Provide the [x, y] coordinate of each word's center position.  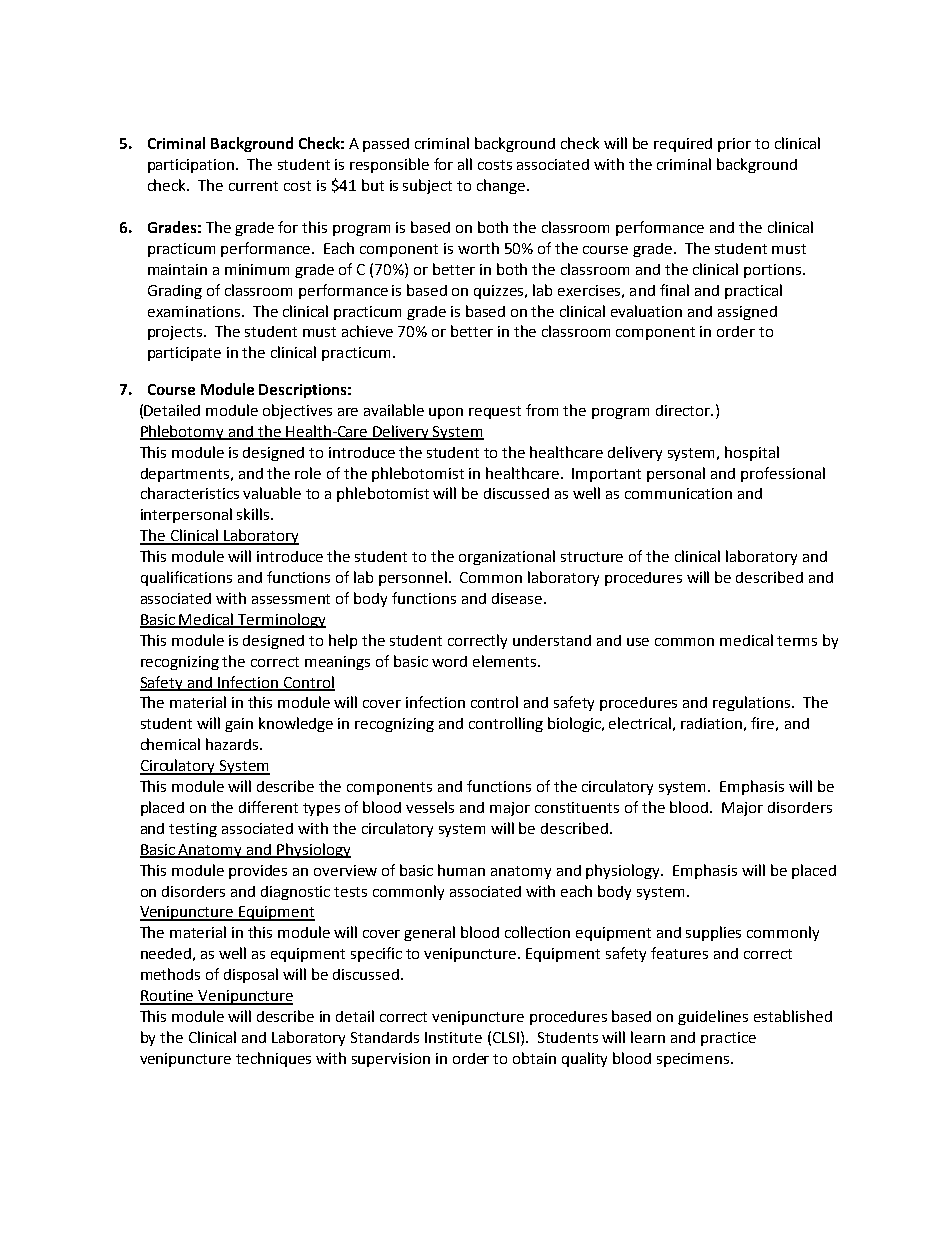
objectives [297, 411]
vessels [430, 807]
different [268, 807]
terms [797, 641]
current [253, 186]
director [684, 410]
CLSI [506, 1037]
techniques [273, 1059]
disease [518, 598]
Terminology [281, 620]
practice [728, 1039]
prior [734, 145]
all [465, 164]
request [495, 412]
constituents [577, 807]
